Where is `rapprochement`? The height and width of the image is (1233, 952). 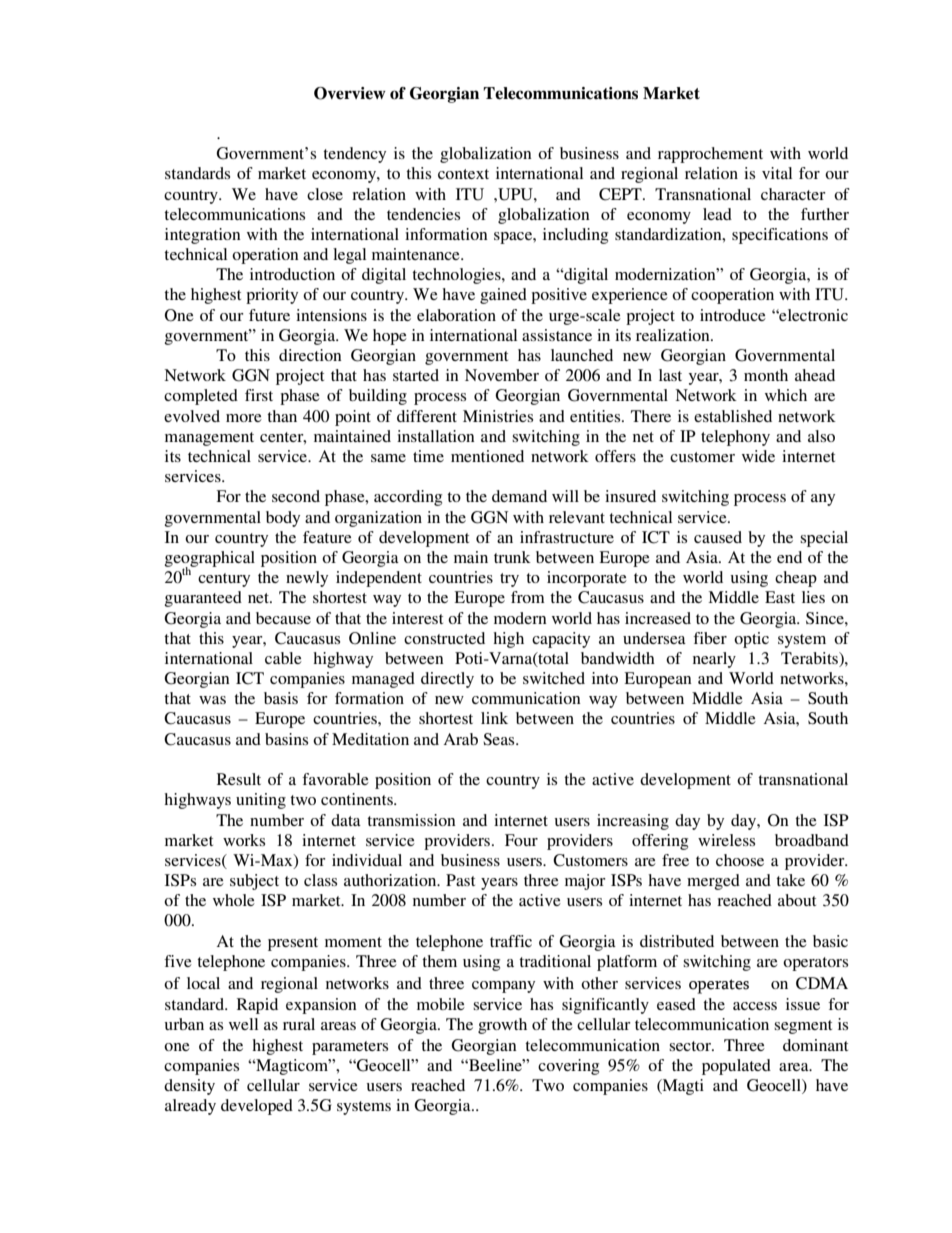
rapprochement is located at coordinates (710, 155).
